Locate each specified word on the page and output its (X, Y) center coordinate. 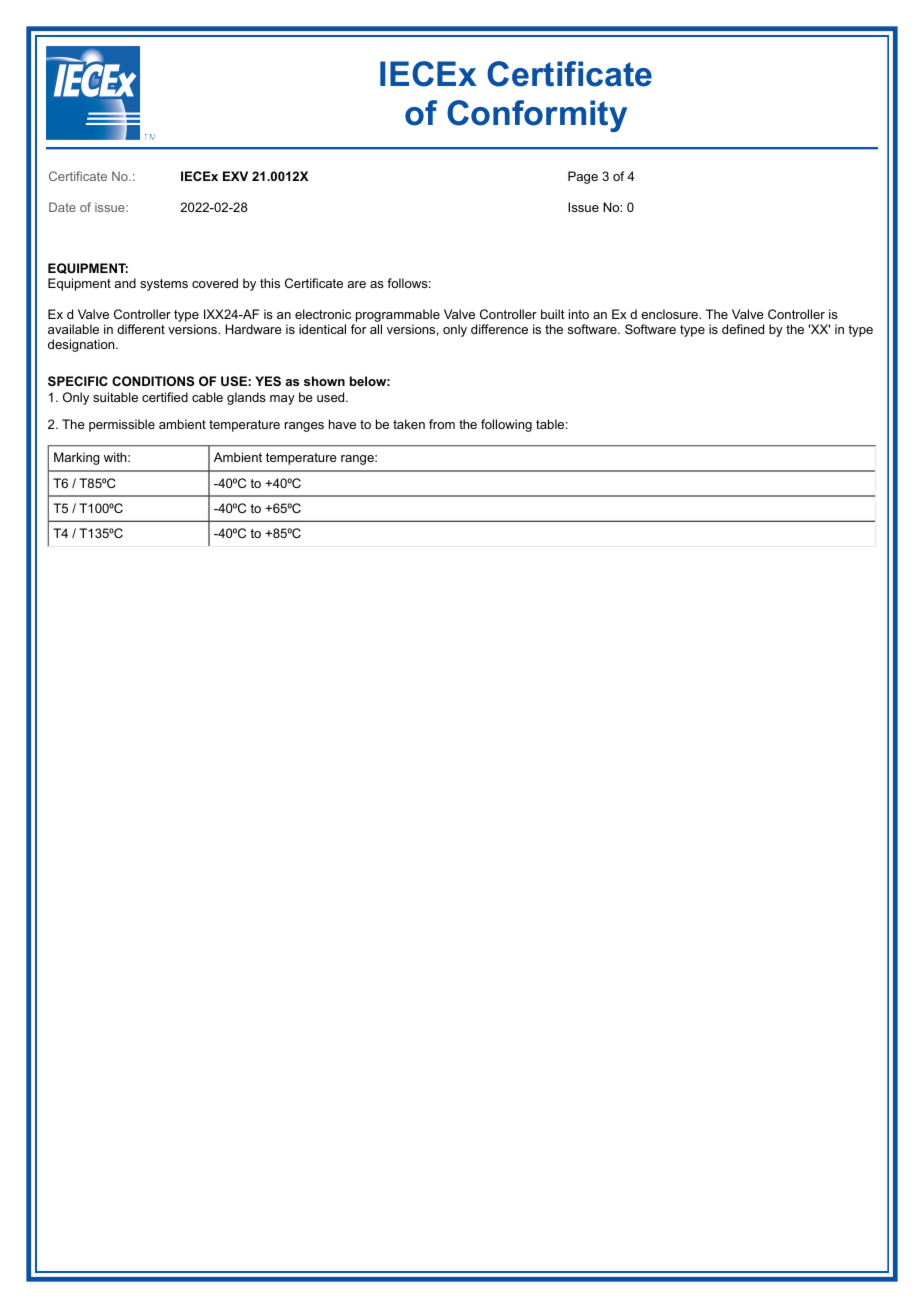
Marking (77, 458)
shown (324, 381)
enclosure (670, 314)
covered (215, 283)
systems (164, 285)
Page (583, 177)
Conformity (537, 116)
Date (62, 207)
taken (409, 424)
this (270, 283)
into (579, 314)
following (506, 425)
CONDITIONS (153, 381)
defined (743, 329)
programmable (397, 317)
